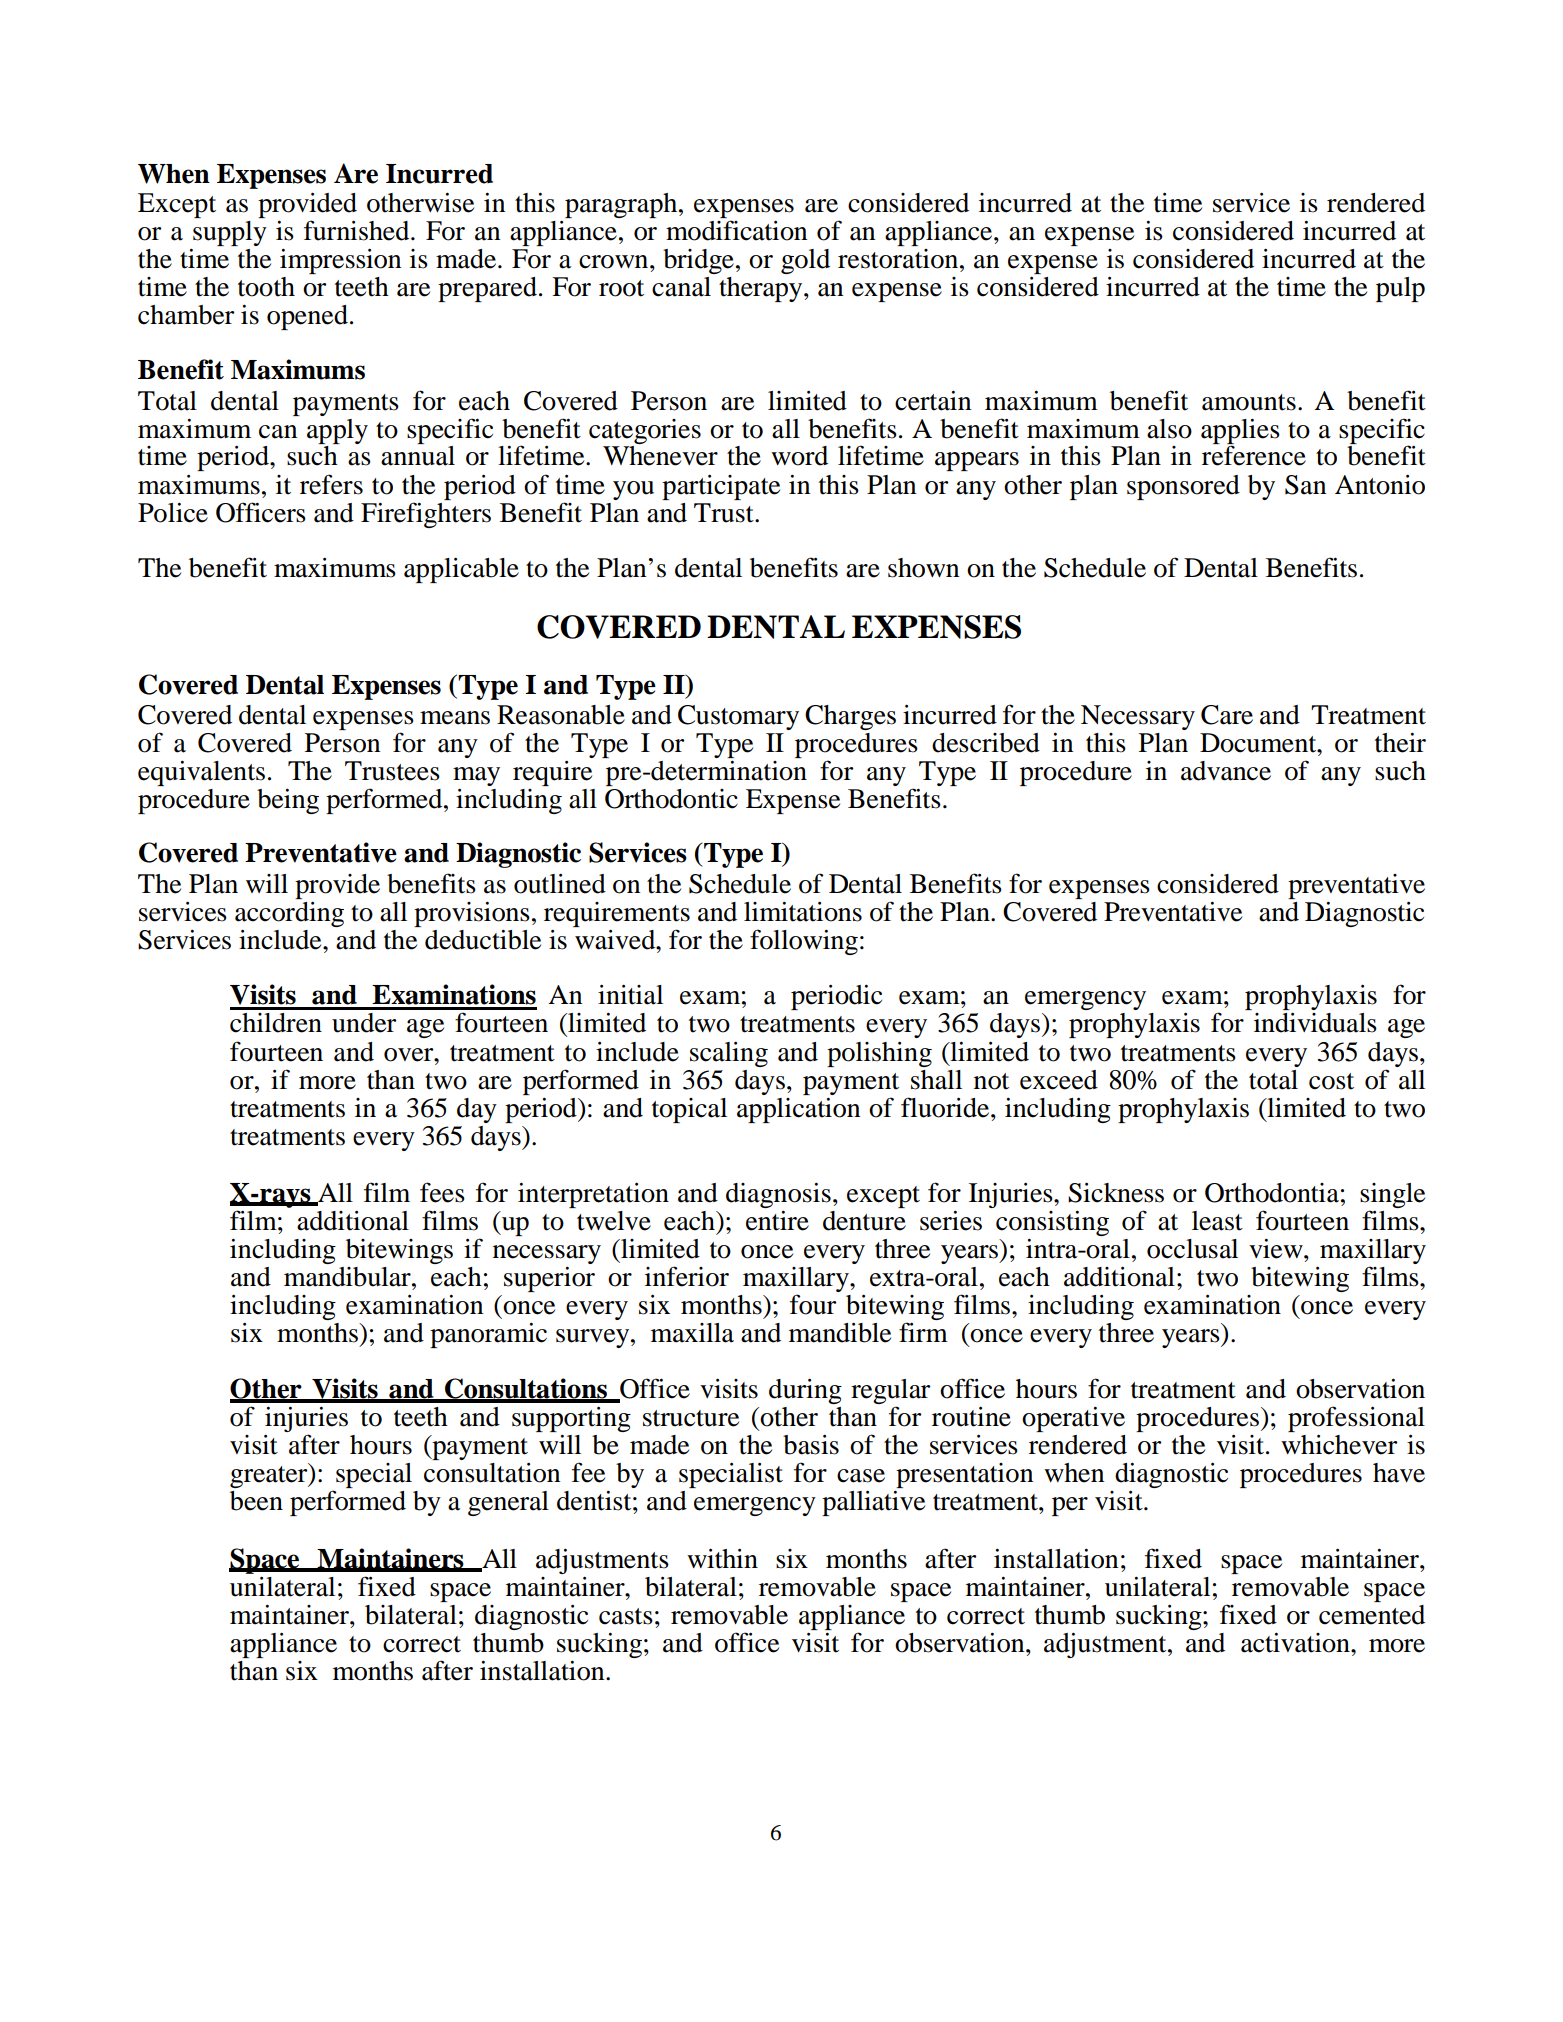  I want to click on impression, so click(340, 261).
